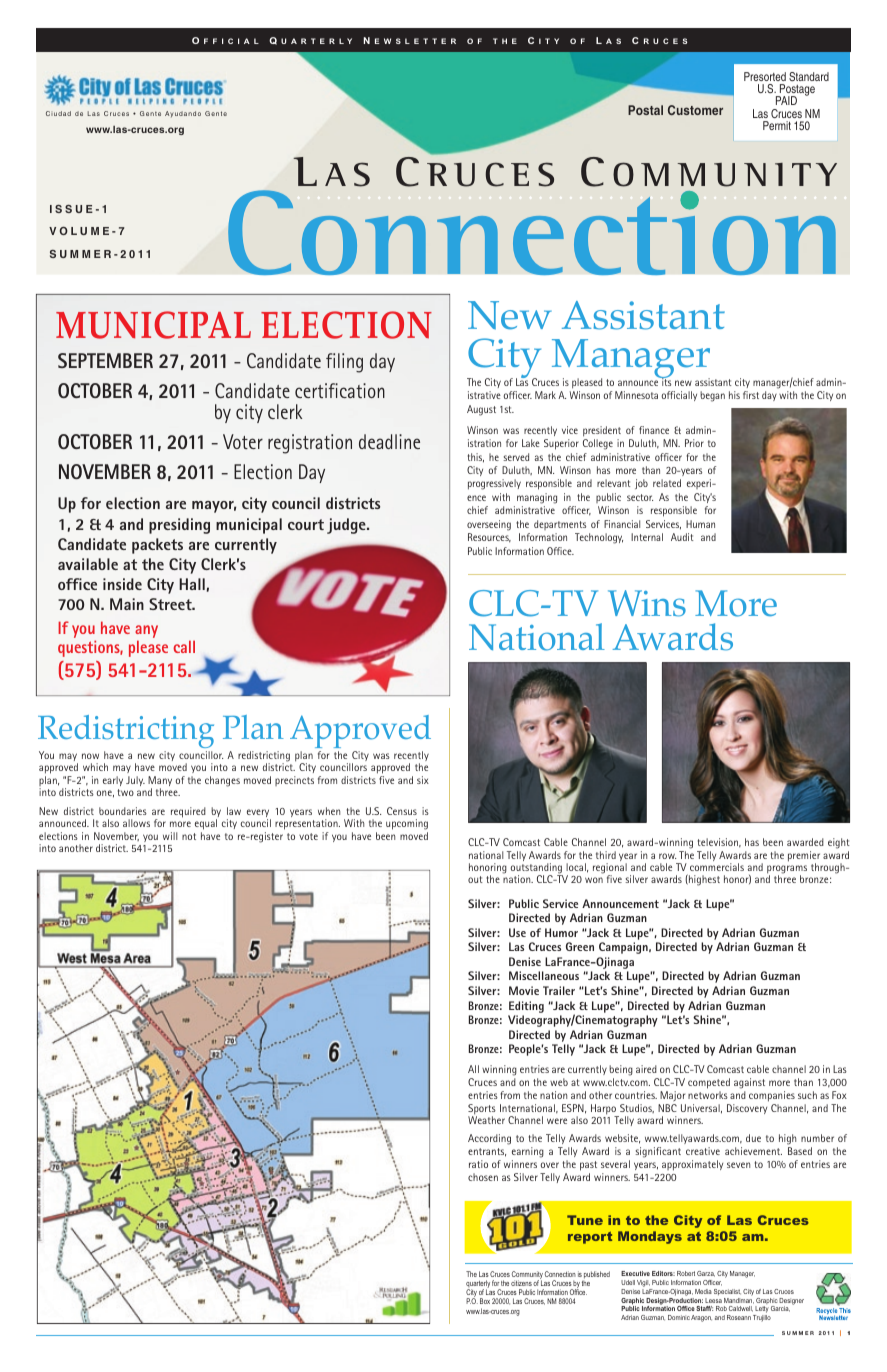  I want to click on Box, so click(485, 1301).
